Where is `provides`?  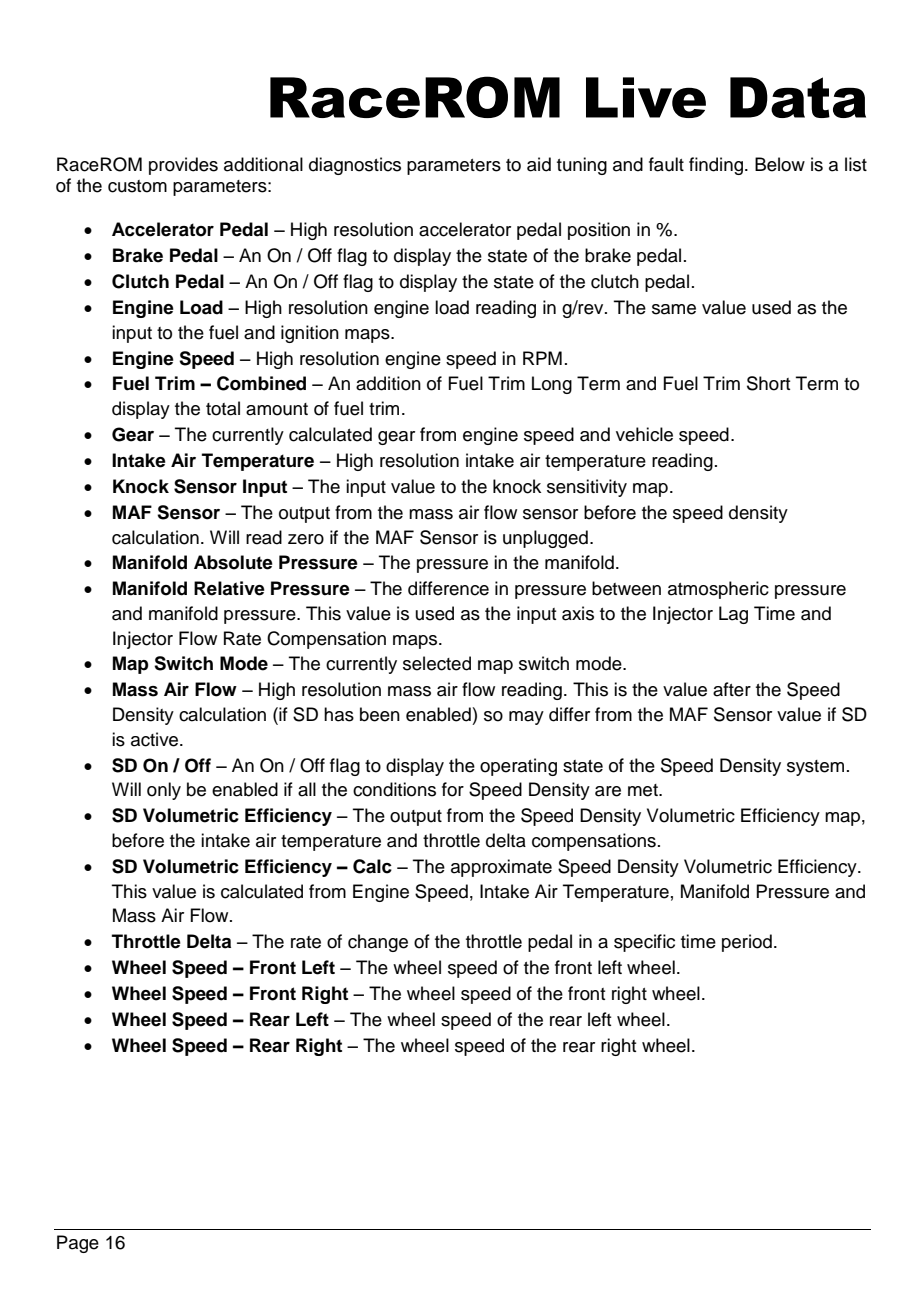
provides is located at coordinates (183, 166).
